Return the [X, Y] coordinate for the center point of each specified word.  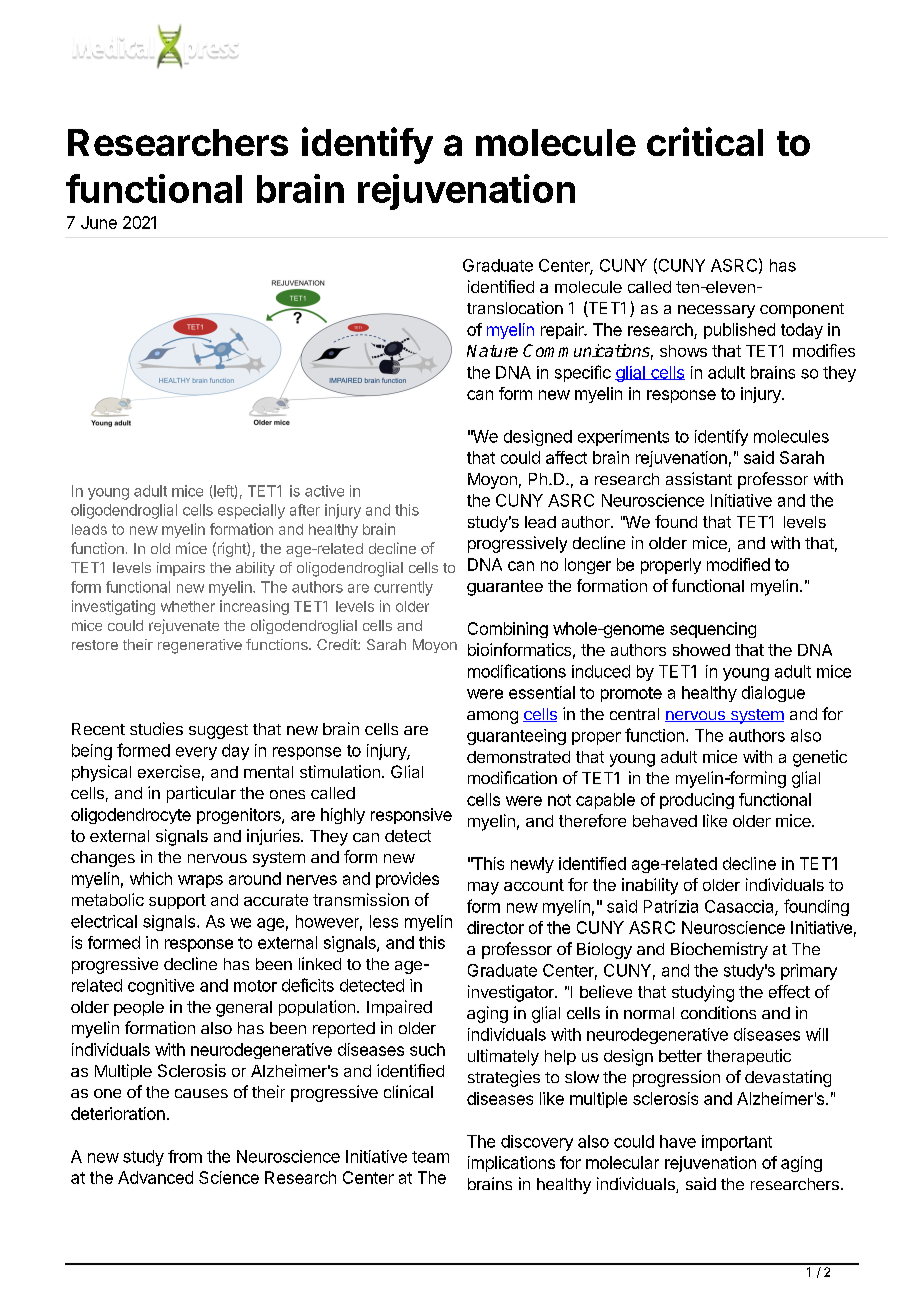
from [185, 1156]
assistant [699, 478]
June [99, 222]
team [430, 1157]
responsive [411, 816]
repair [563, 331]
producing [697, 801]
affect [566, 457]
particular [201, 794]
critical [705, 141]
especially [251, 511]
